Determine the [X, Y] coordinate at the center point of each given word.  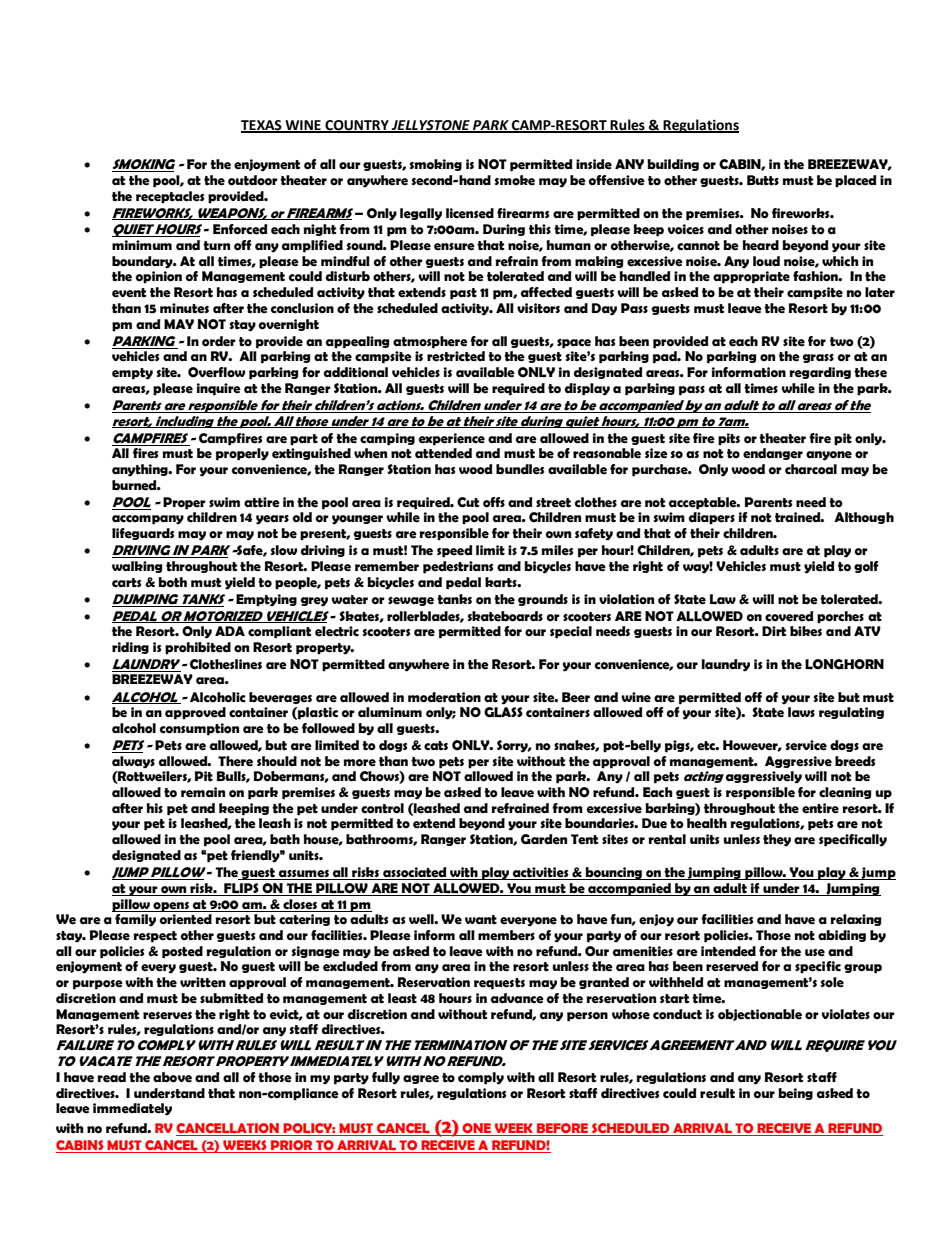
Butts [763, 180]
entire [820, 808]
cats [436, 746]
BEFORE [562, 1129]
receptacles [170, 197]
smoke [514, 180]
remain [203, 792]
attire [262, 502]
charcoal [811, 469]
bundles [520, 469]
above [172, 1077]
